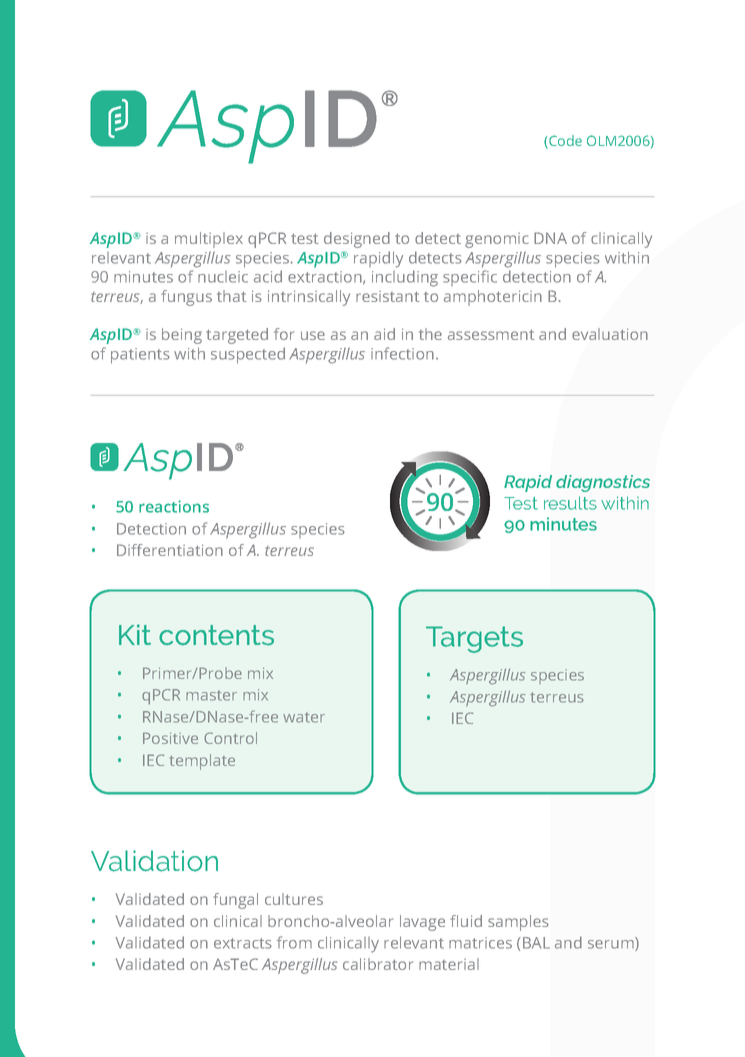 Image resolution: width=745 pixels, height=1057 pixels. What do you see at coordinates (564, 142) in the image?
I see `Code` at bounding box center [564, 142].
